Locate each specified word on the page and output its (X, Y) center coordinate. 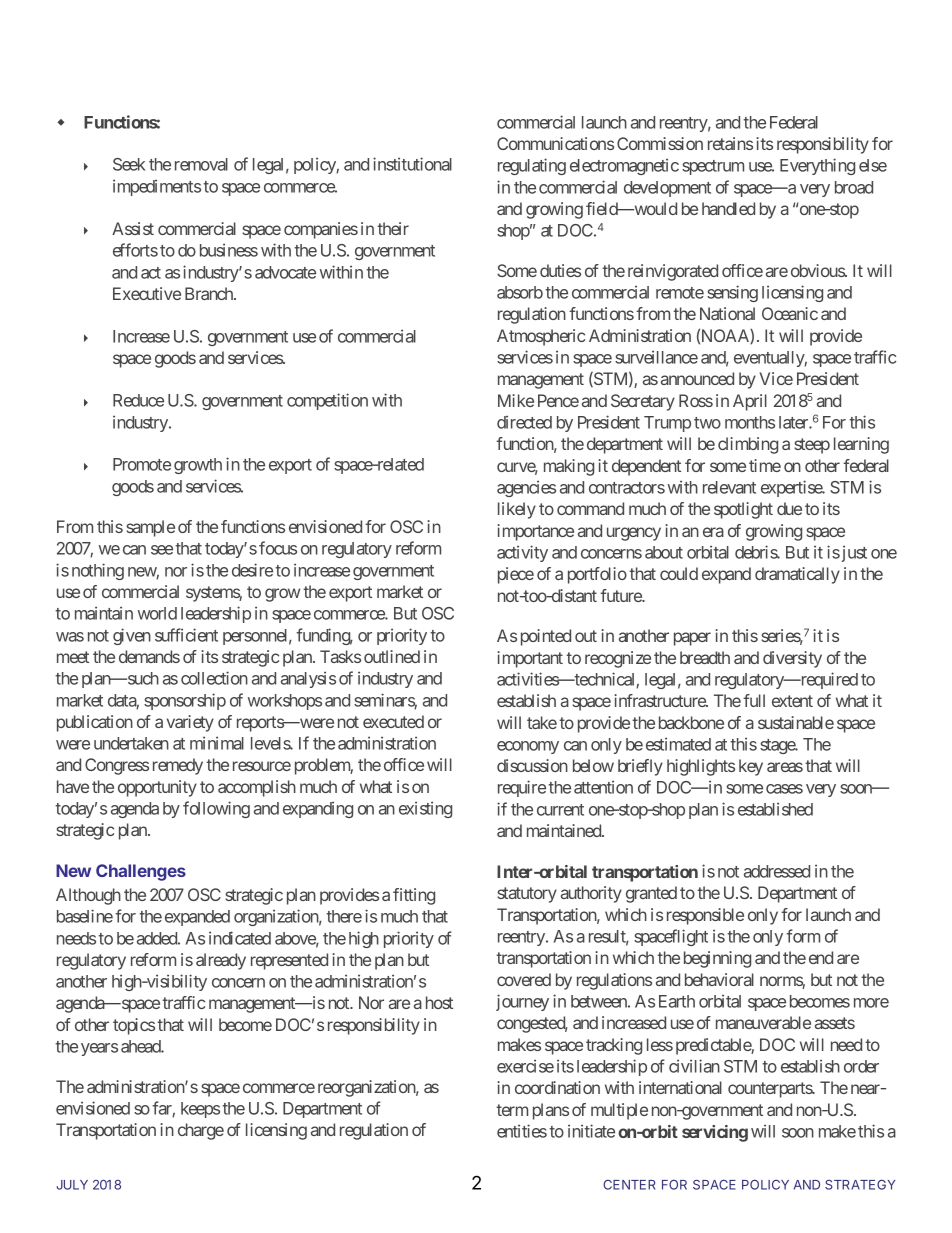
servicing (715, 1133)
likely (517, 510)
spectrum (713, 167)
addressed (777, 871)
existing (425, 809)
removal (201, 164)
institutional (412, 164)
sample (150, 528)
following (216, 809)
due (789, 508)
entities (522, 1131)
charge (201, 1131)
